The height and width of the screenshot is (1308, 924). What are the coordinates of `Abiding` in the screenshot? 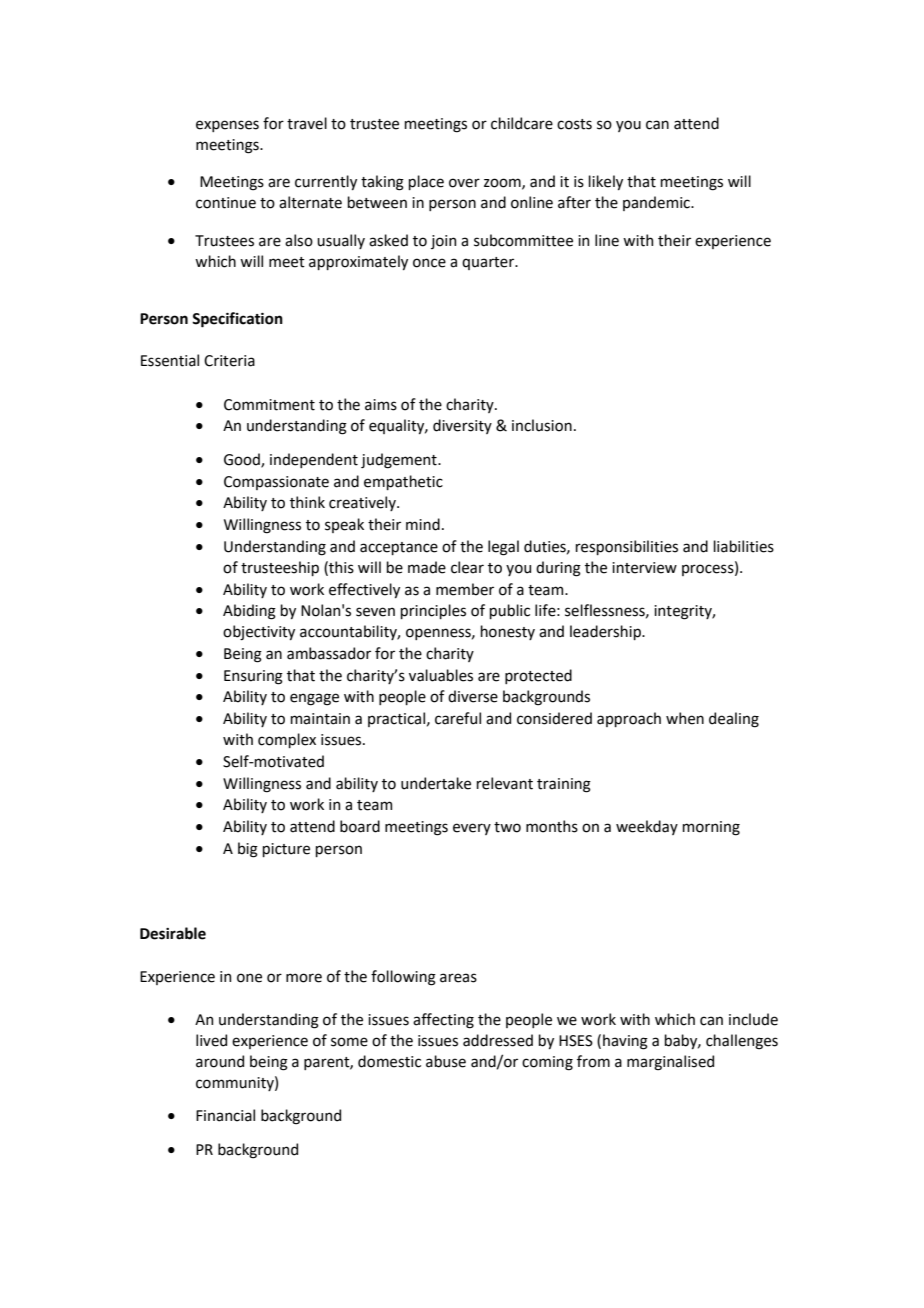 It's located at (249, 612).
